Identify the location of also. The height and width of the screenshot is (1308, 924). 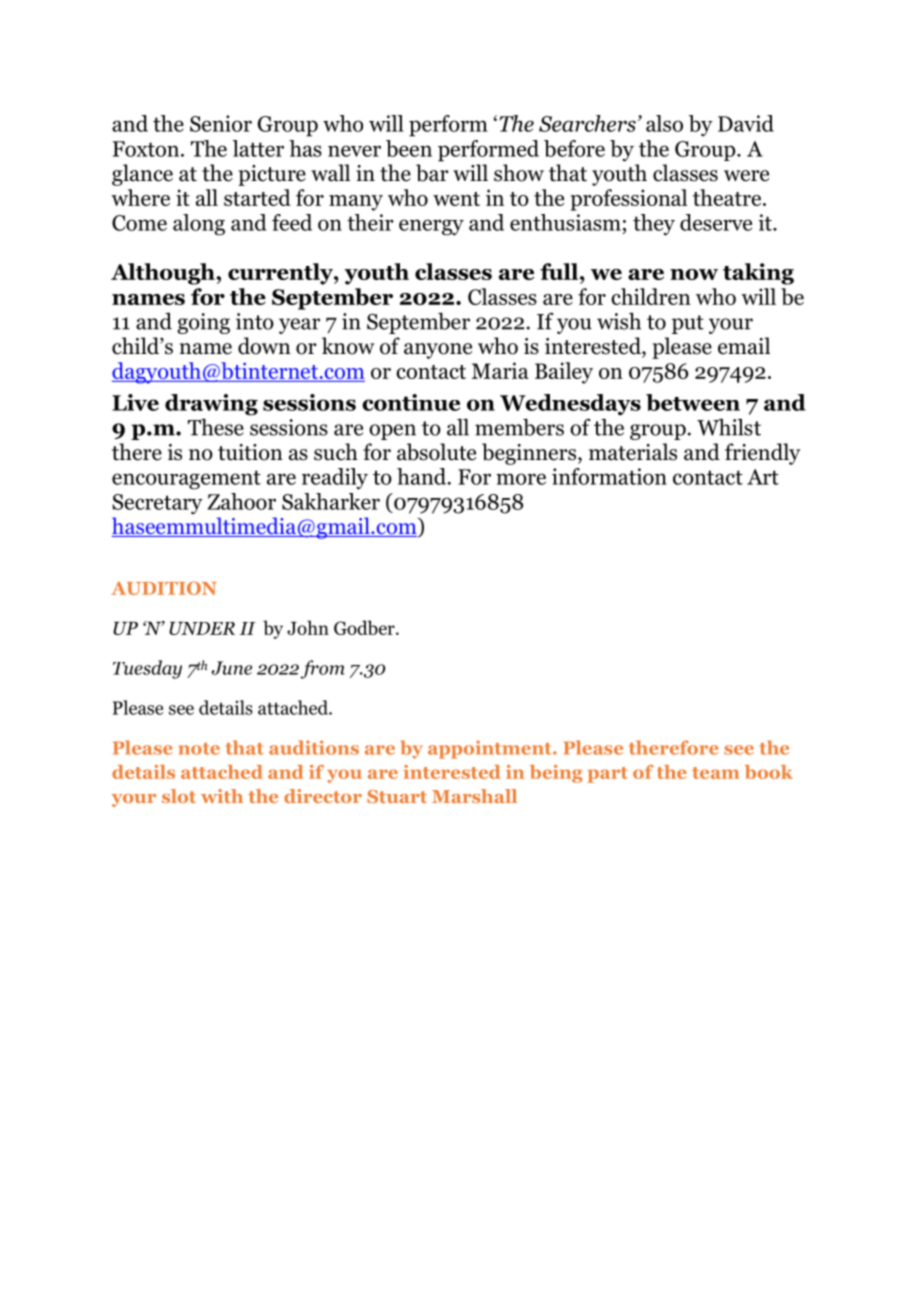
(664, 123).
